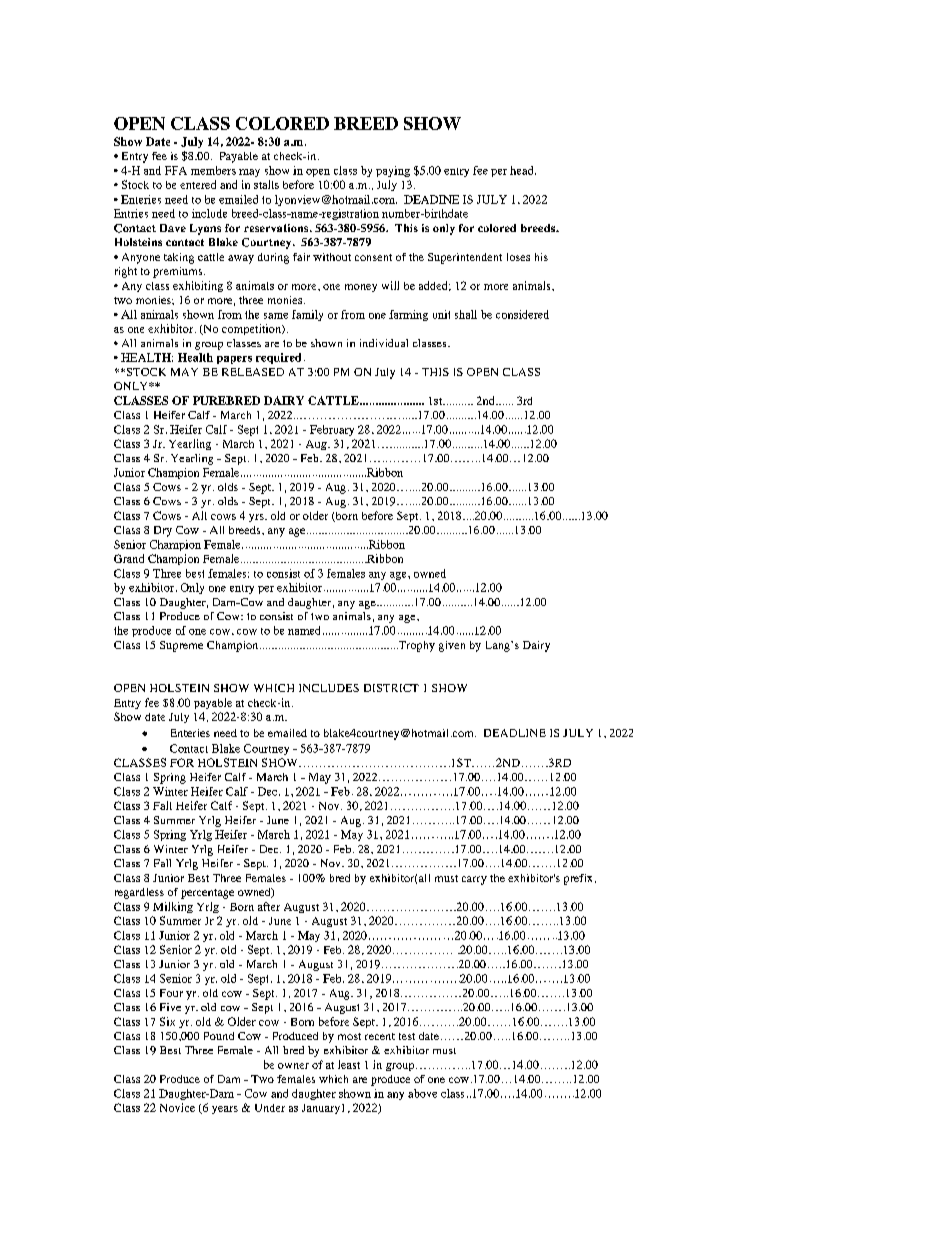  Describe the element at coordinates (522, 314) in the page. I see `considered` at that location.
